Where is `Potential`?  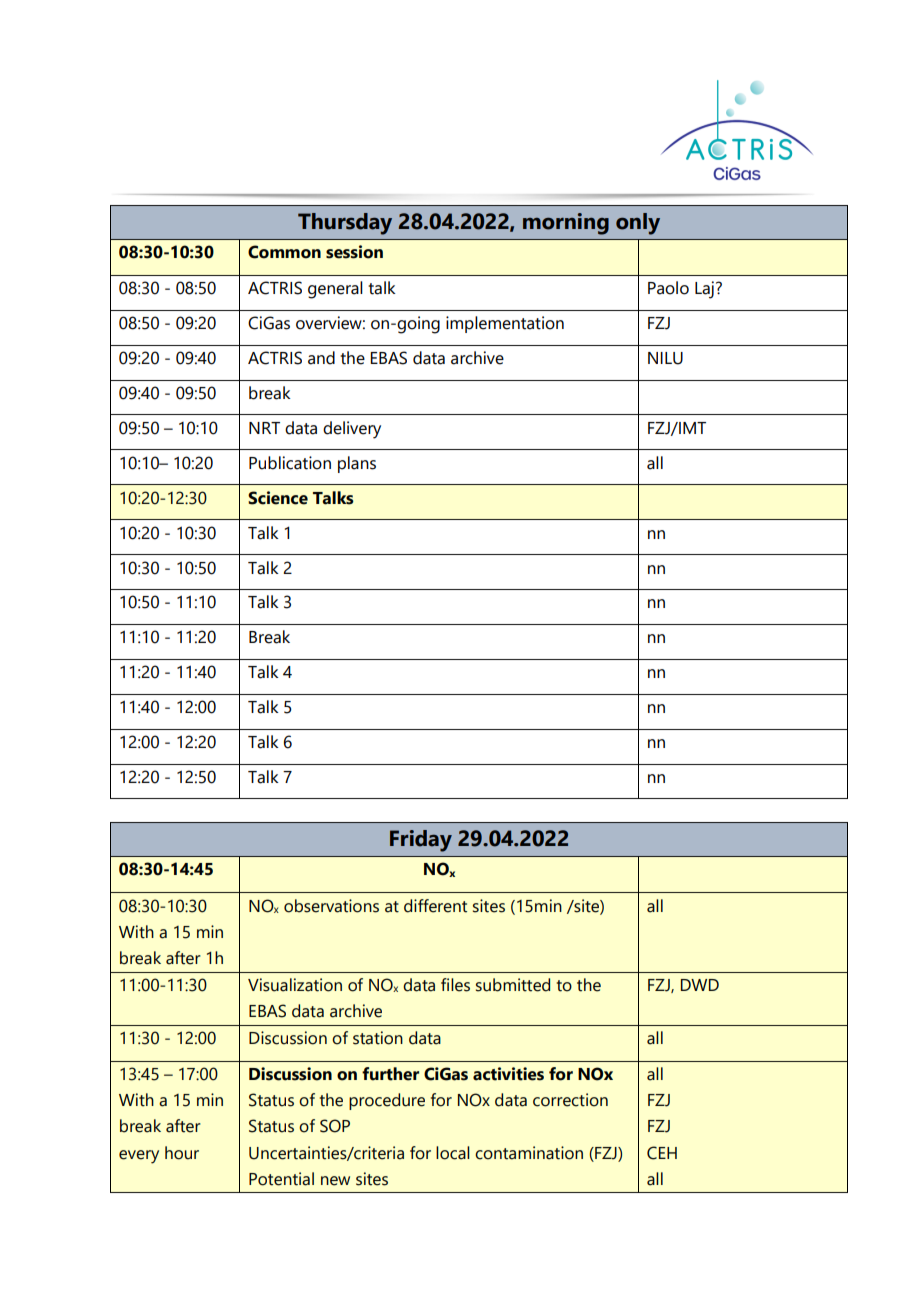
Potential is located at coordinates (281, 1179).
